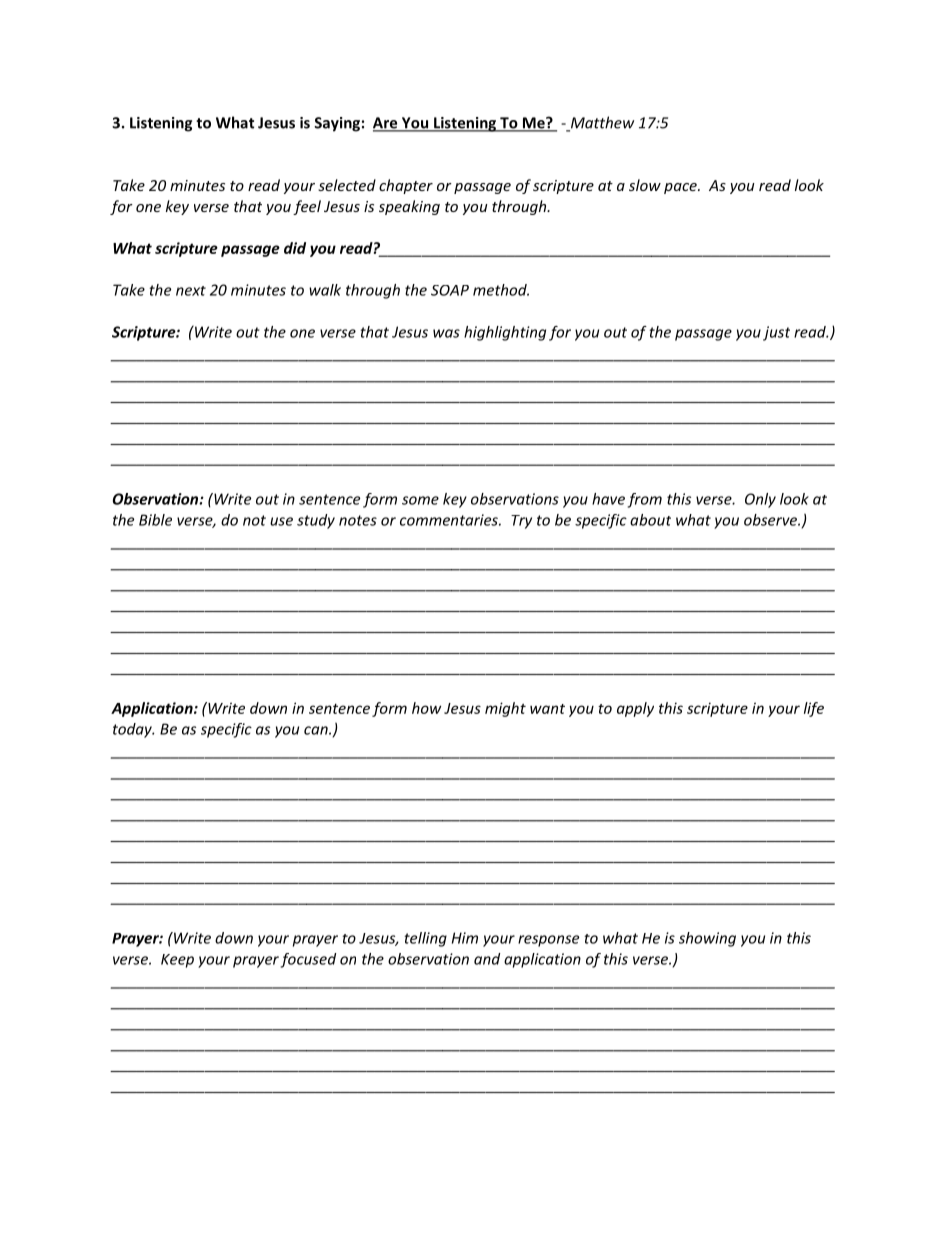 This page has height=1233, width=952. What do you see at coordinates (155, 520) in the page?
I see `Bible` at bounding box center [155, 520].
